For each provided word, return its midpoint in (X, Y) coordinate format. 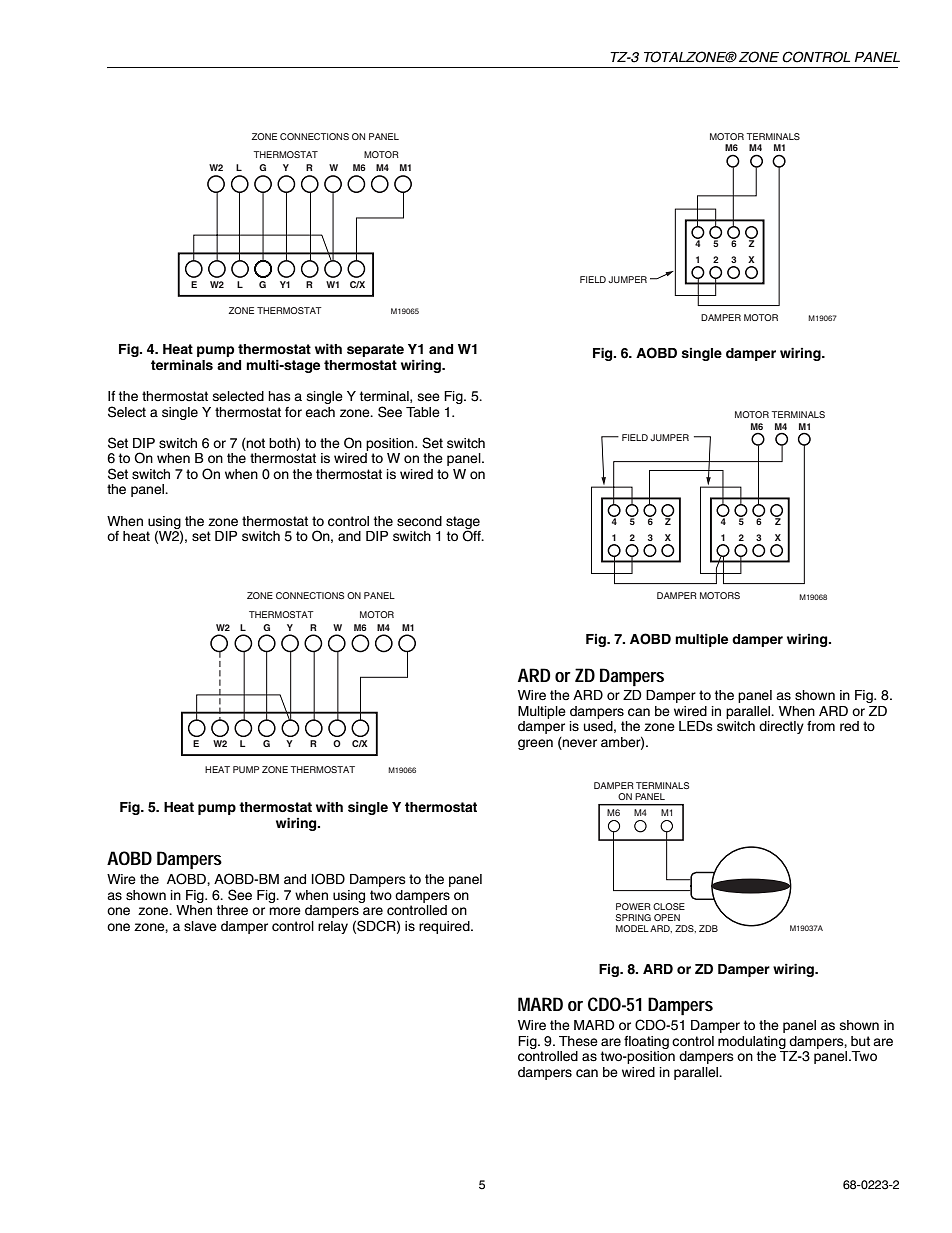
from (821, 726)
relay (333, 927)
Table (423, 412)
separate (375, 350)
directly (781, 727)
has (279, 396)
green (535, 744)
